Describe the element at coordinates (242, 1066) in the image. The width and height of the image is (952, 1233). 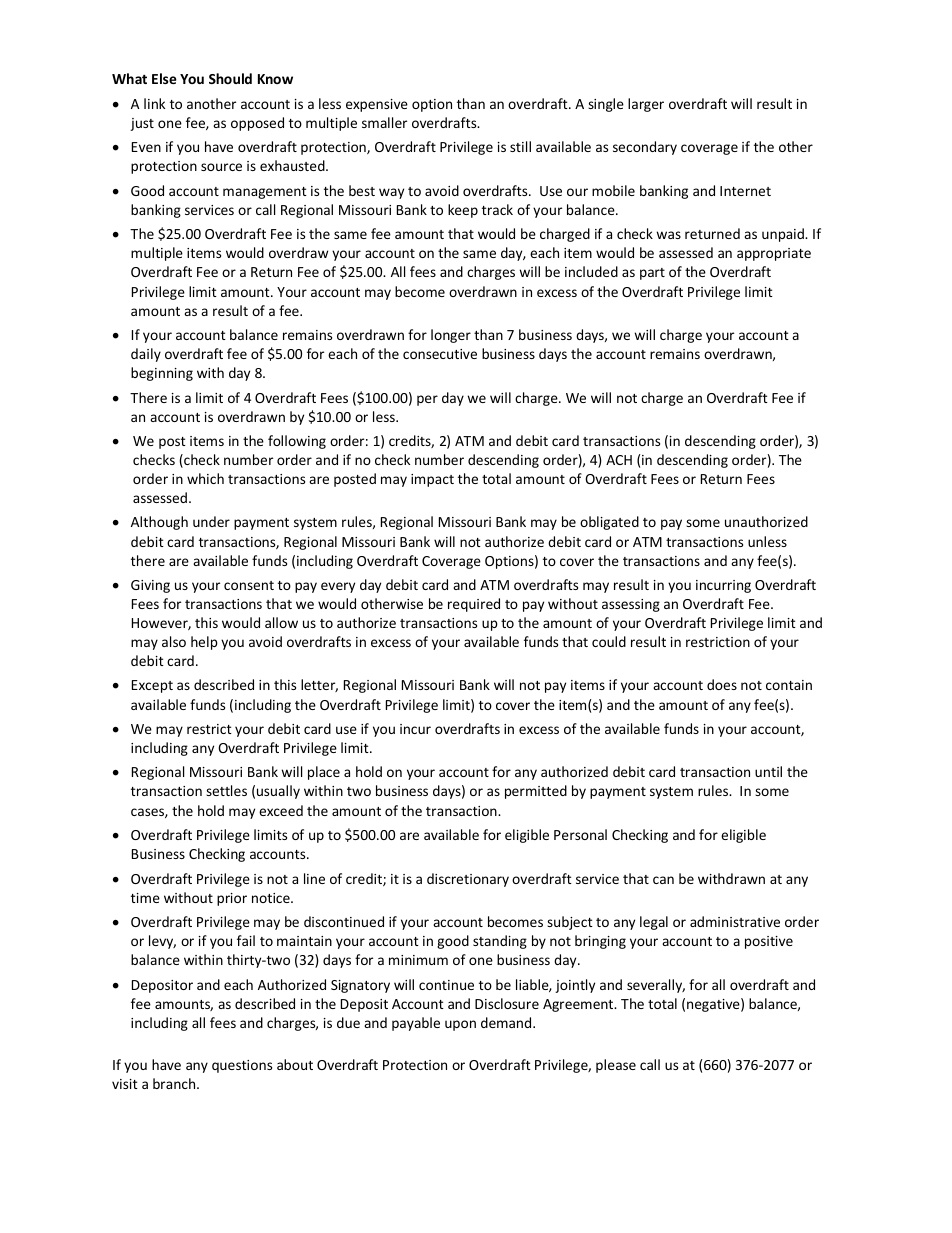
I see `questions` at that location.
